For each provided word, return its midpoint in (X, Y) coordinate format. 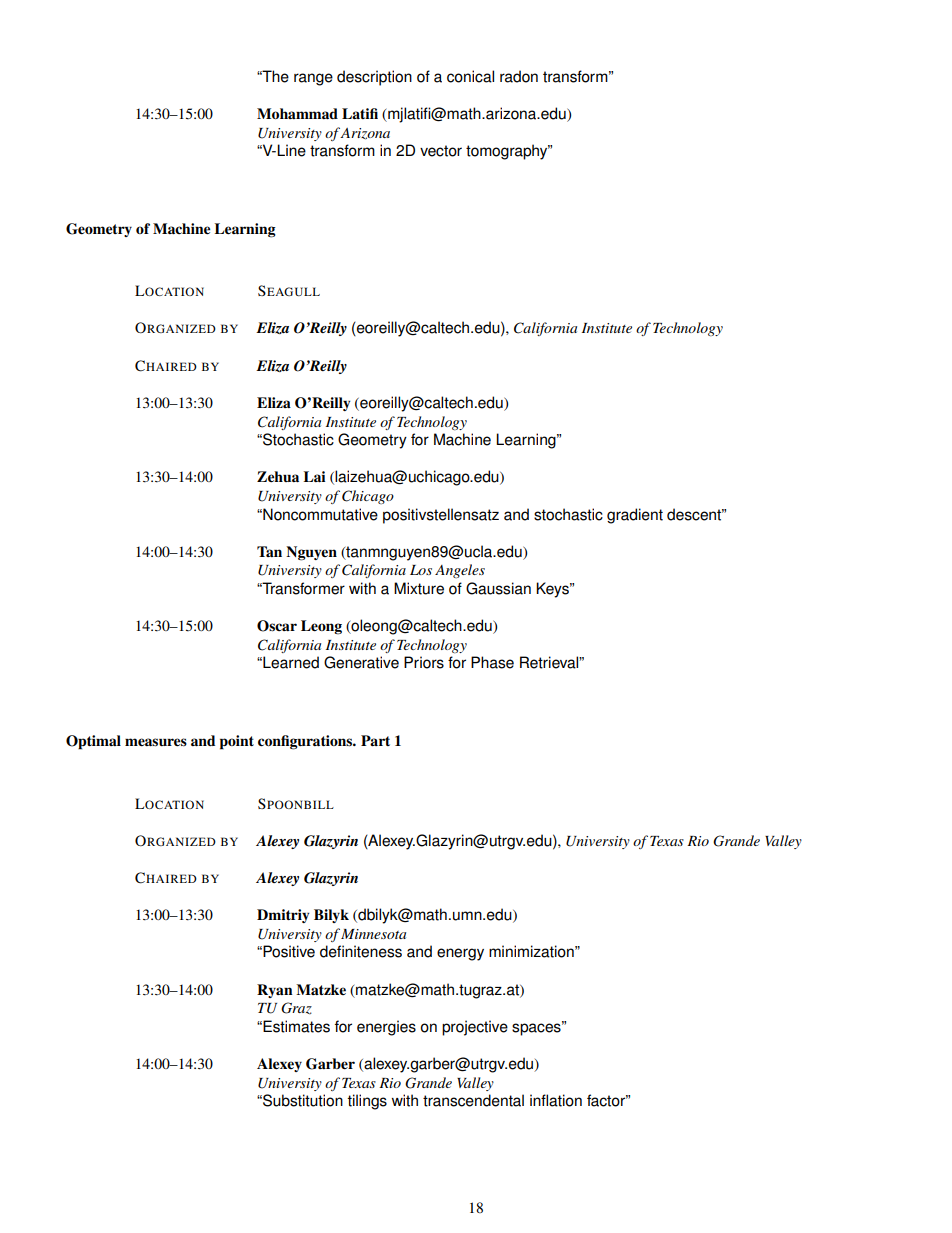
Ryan (275, 991)
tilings (367, 1102)
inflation (556, 1100)
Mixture (419, 588)
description (374, 78)
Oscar (277, 626)
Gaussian (498, 588)
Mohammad (297, 113)
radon (519, 76)
